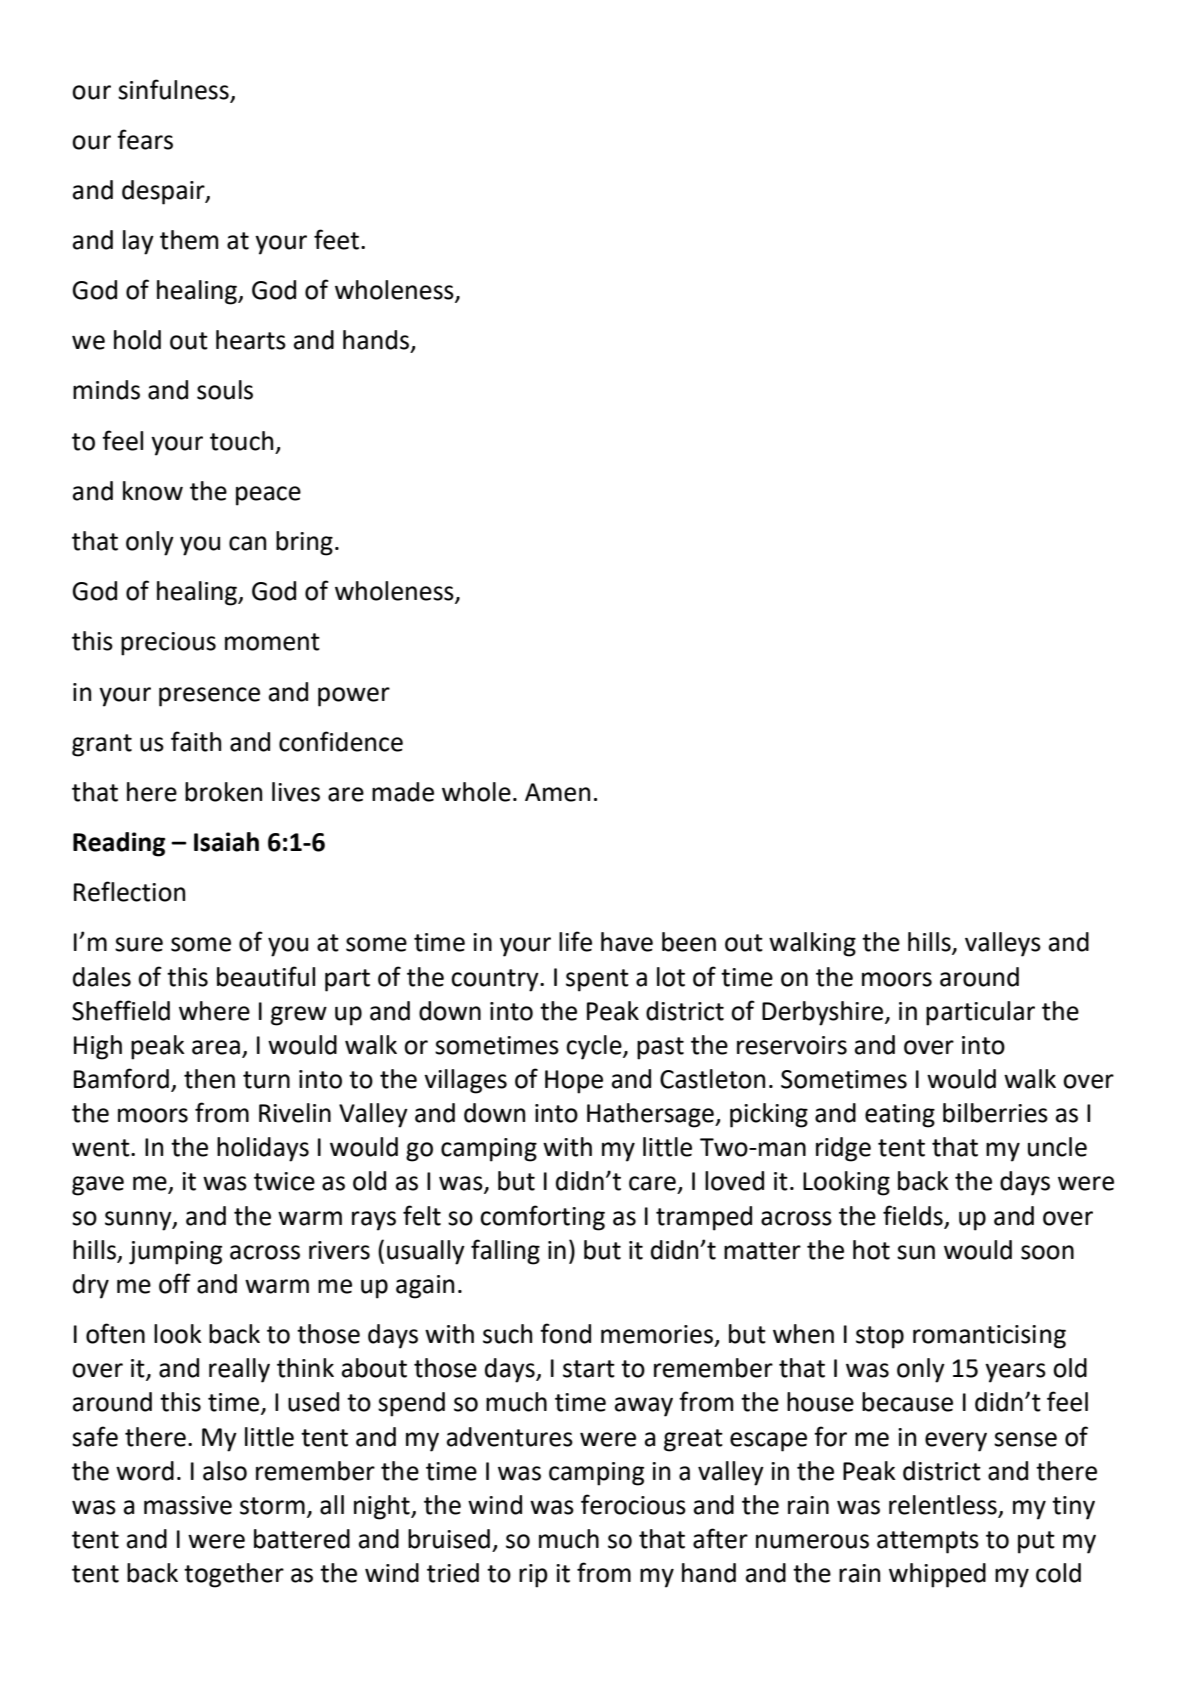 This screenshot has width=1190, height=1683. Describe the element at coordinates (574, 1082) in the screenshot. I see `Hope` at that location.
